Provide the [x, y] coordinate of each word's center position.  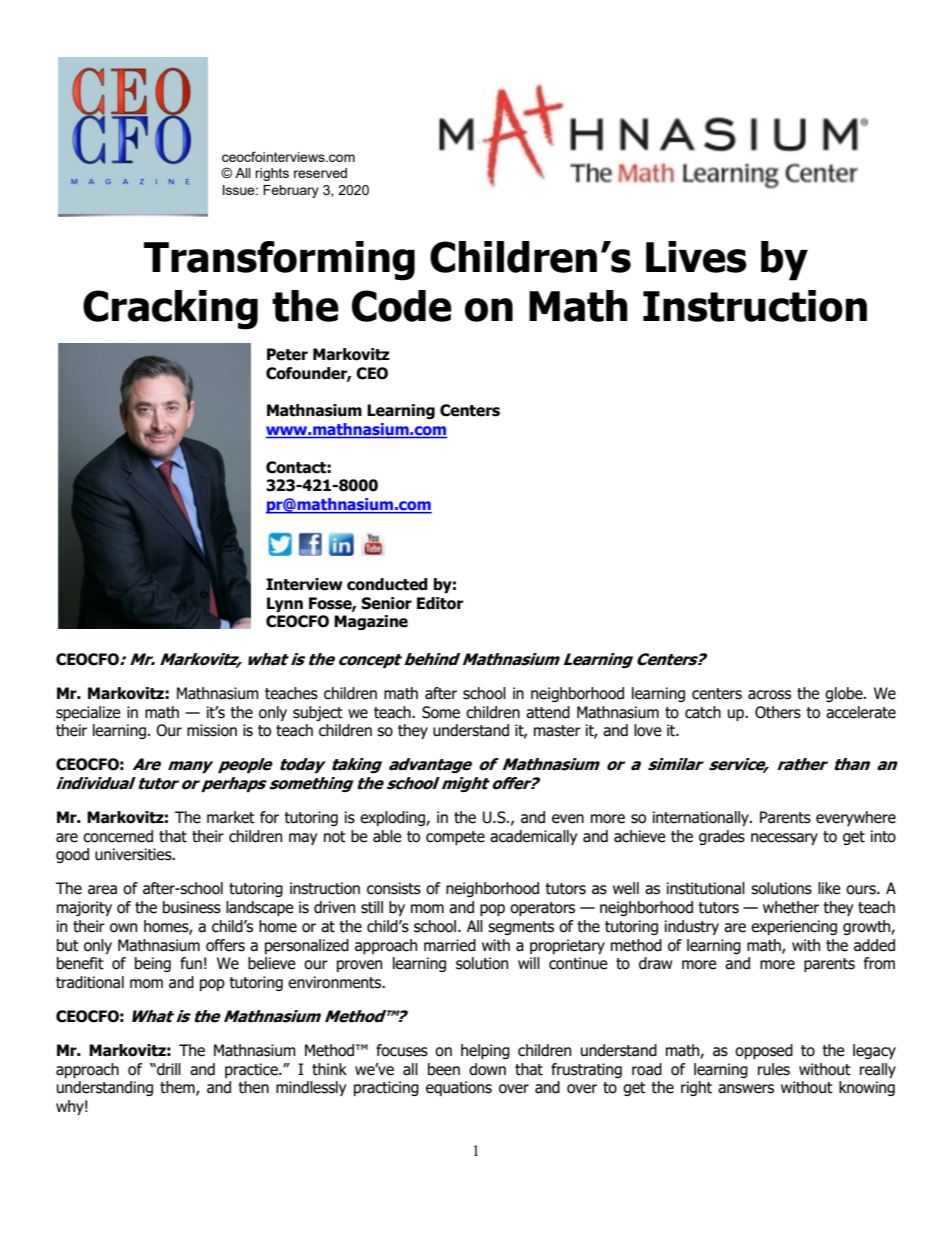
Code [402, 306]
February [291, 191]
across [769, 695]
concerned [118, 836]
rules [774, 1069]
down [487, 1069]
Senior [386, 603]
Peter [287, 354]
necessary [784, 839]
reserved [320, 173]
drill [168, 1069]
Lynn [285, 604]
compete [455, 838]
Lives [696, 257]
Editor [440, 603]
